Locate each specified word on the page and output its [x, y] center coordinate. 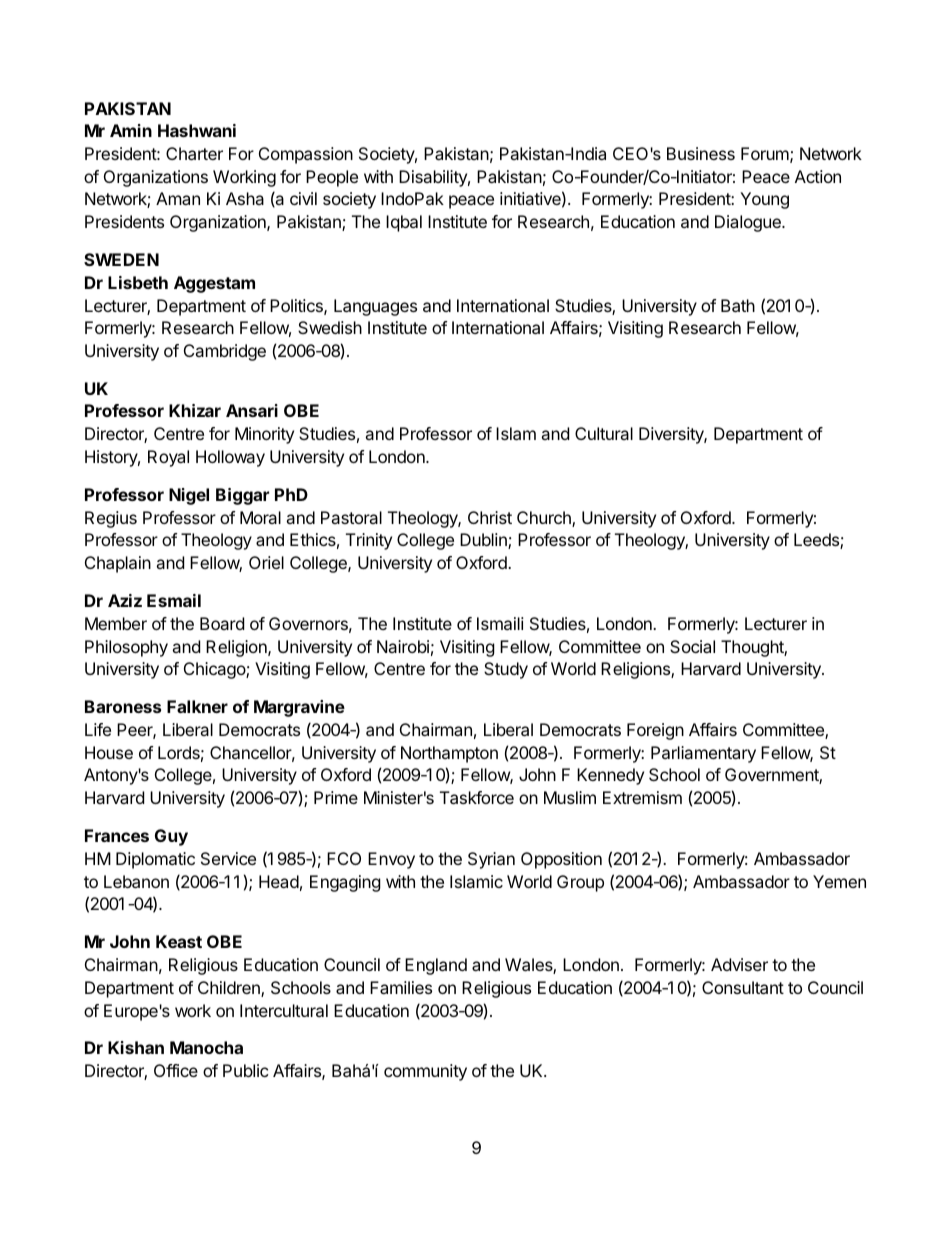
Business [701, 153]
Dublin [484, 541]
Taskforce [477, 797]
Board [222, 623]
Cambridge [225, 352]
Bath [738, 305]
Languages [375, 307]
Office [176, 1070]
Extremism [642, 797]
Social [692, 646]
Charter [194, 153]
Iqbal [404, 223]
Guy [171, 837]
